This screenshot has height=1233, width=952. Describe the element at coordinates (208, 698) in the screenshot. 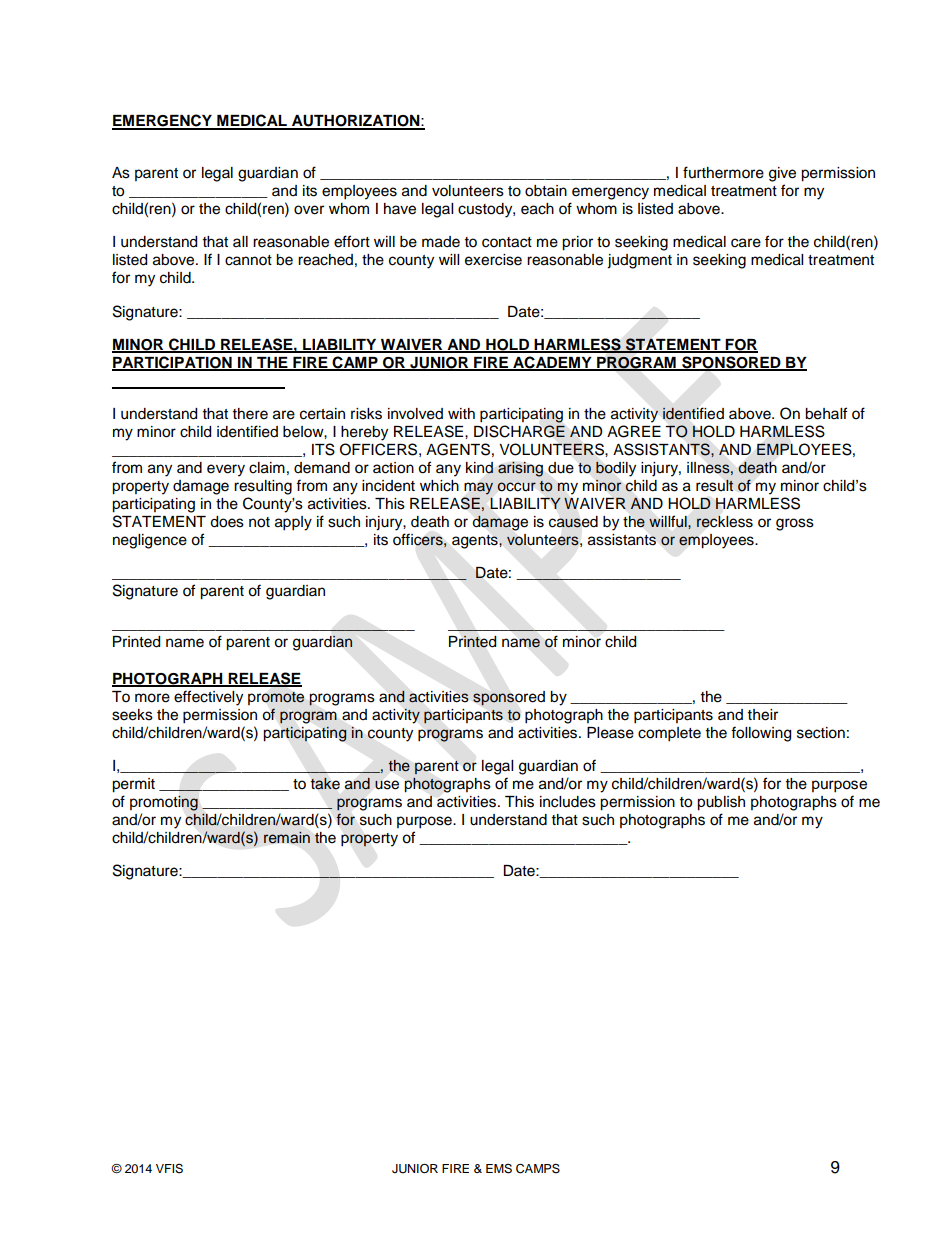

I see `effectively` at that location.
